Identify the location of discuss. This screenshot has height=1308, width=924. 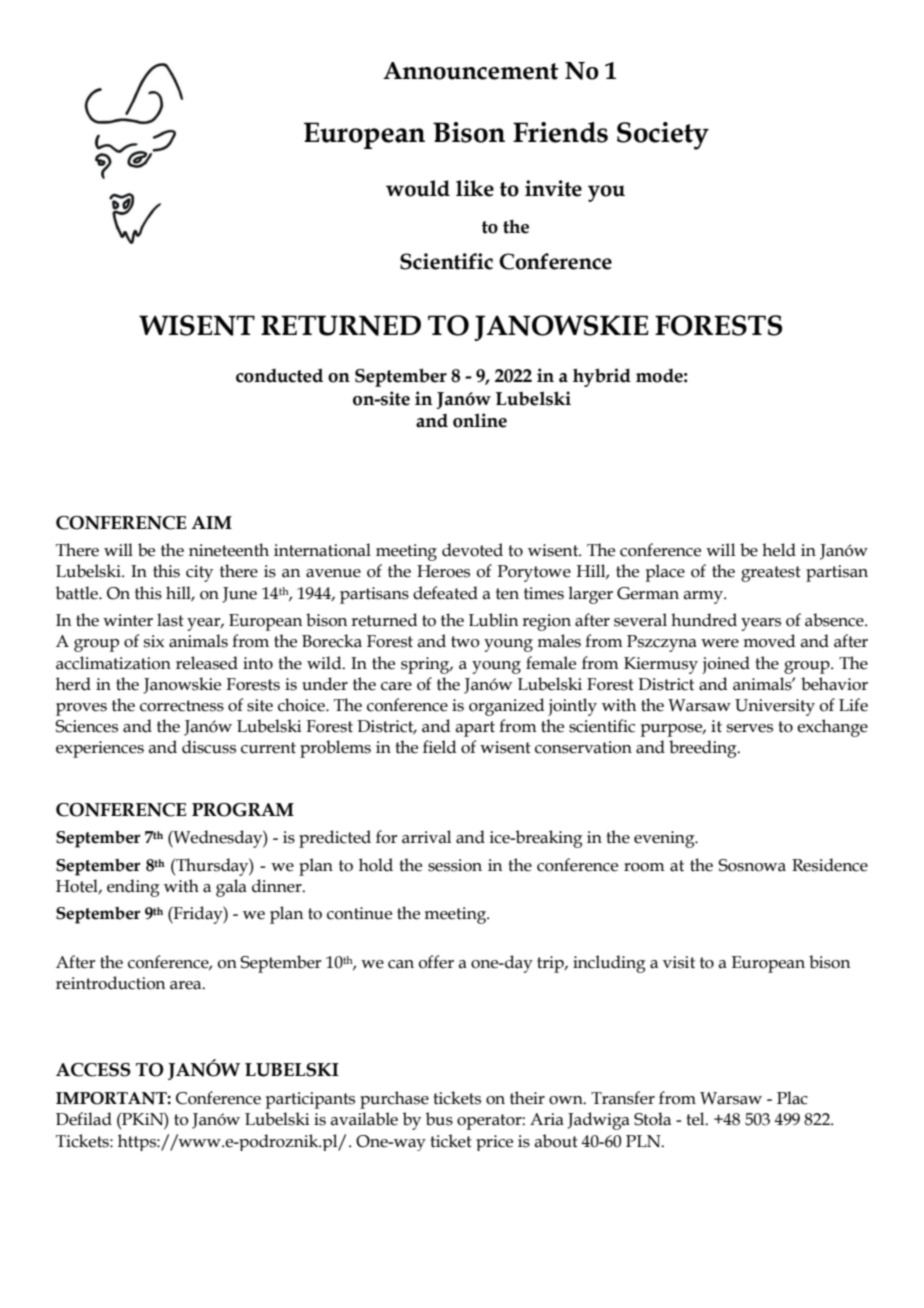
(209, 747).
